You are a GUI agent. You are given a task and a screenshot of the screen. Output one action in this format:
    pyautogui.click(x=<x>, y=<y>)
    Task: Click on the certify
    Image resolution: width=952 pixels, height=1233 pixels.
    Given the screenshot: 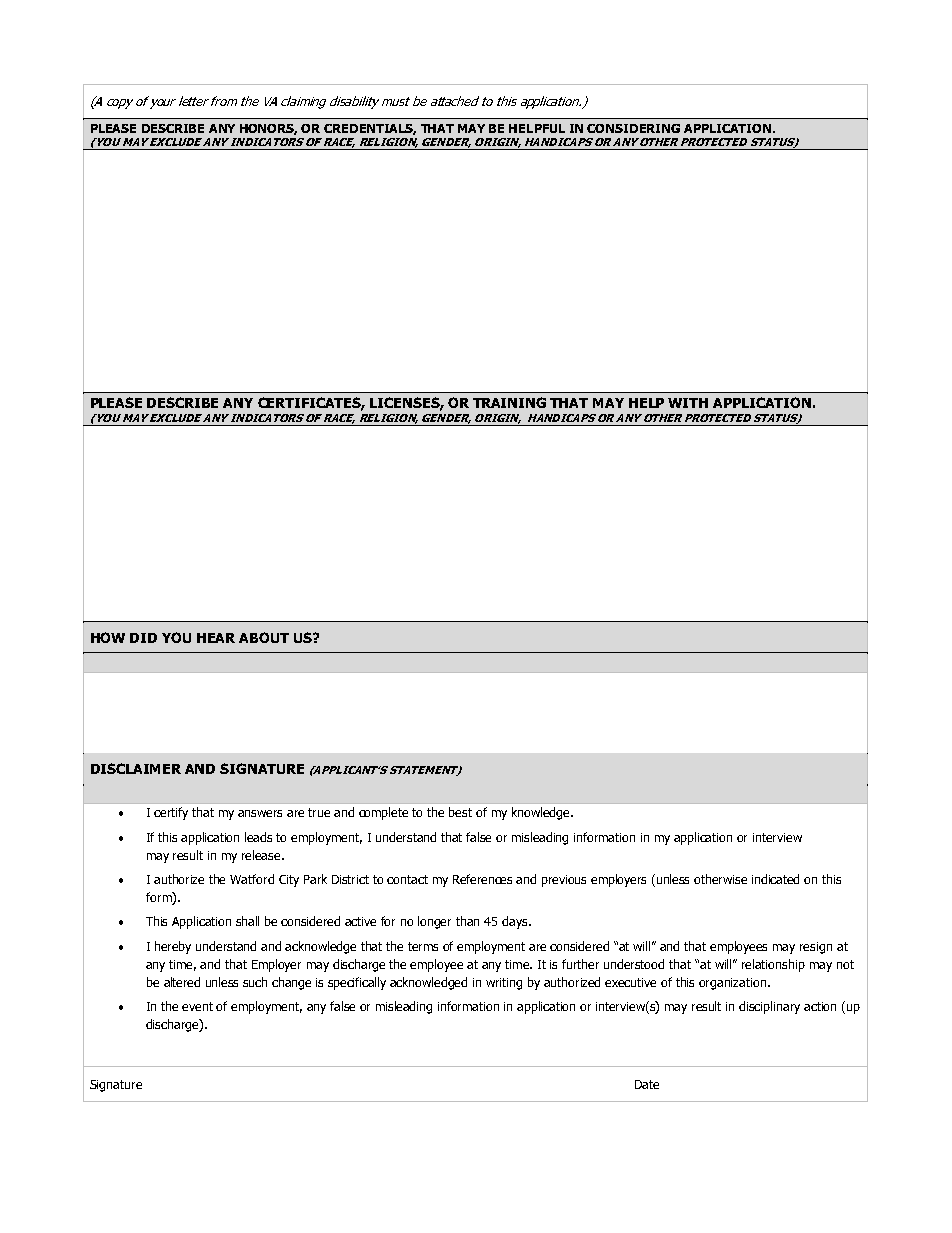 What is the action you would take?
    pyautogui.click(x=171, y=813)
